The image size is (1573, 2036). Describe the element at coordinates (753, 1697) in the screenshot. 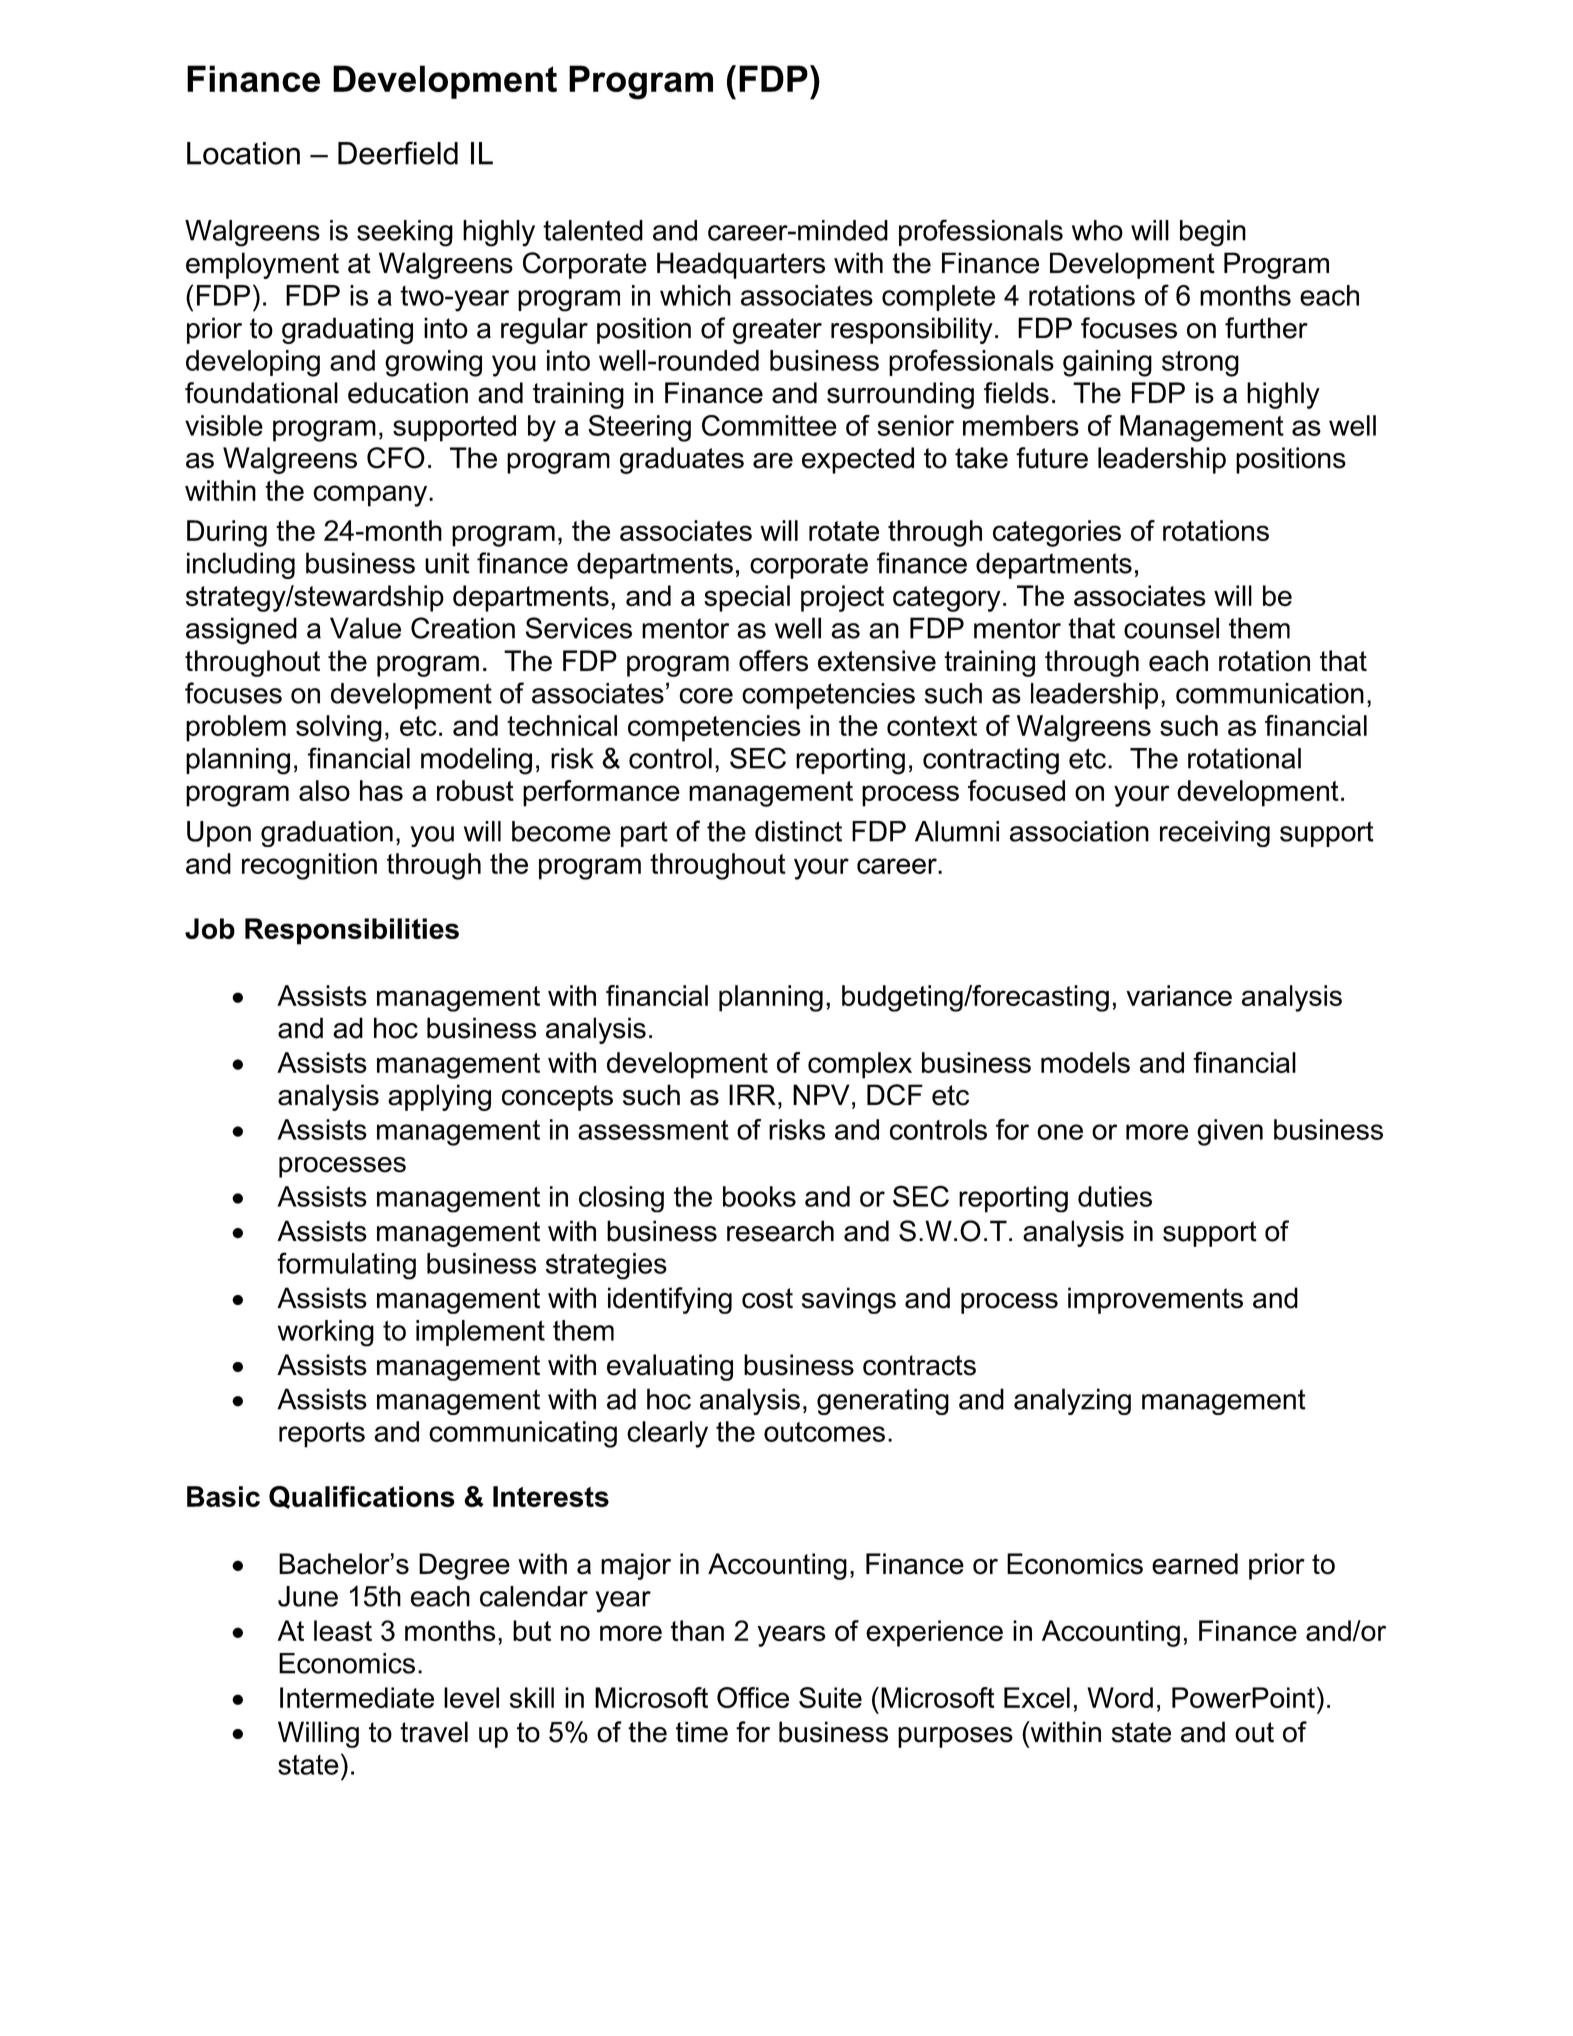

I see `Office` at that location.
